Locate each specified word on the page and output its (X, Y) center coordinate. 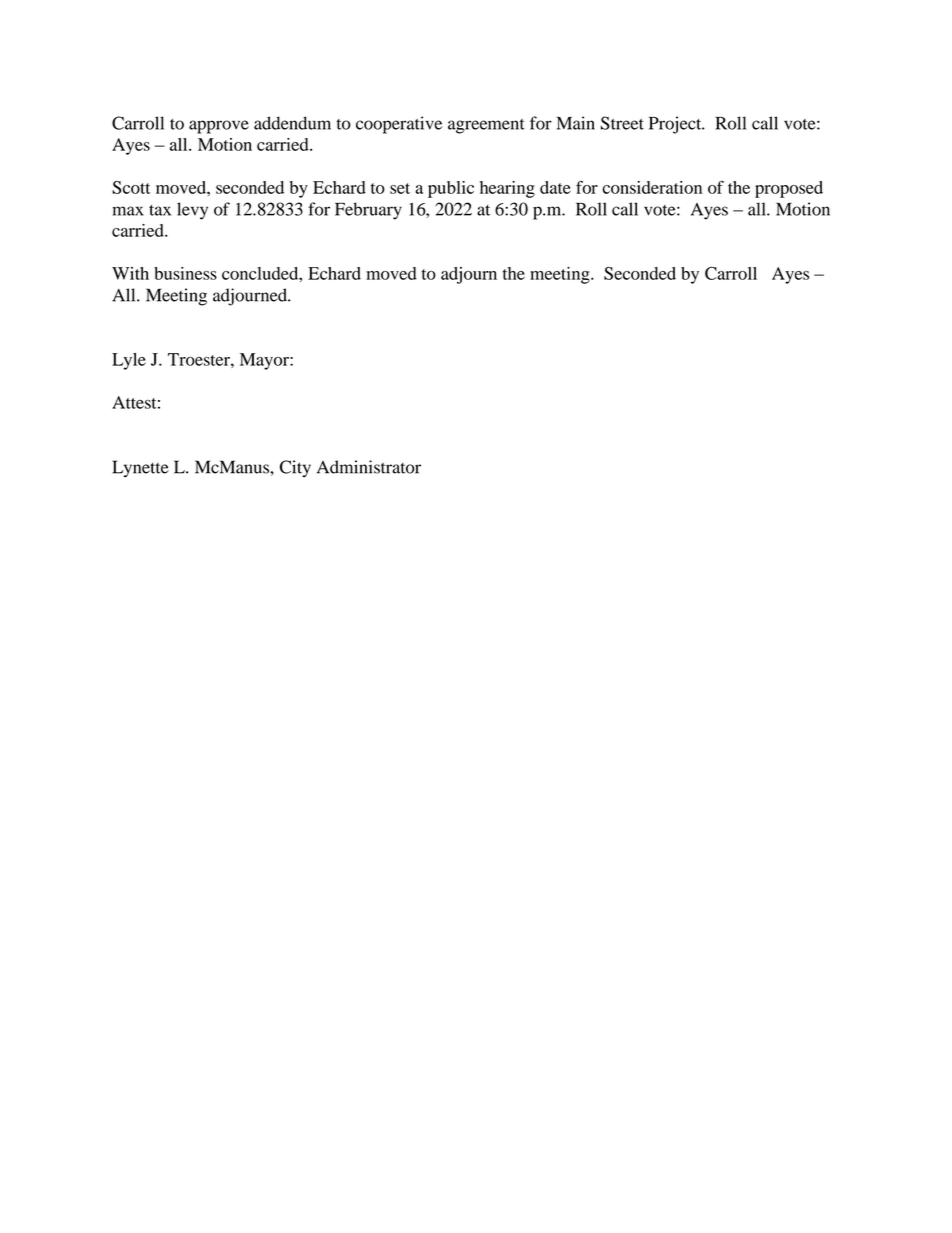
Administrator (369, 467)
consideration (652, 187)
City (295, 469)
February (368, 211)
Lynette (140, 469)
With (130, 273)
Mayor (265, 361)
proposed (789, 189)
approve (219, 127)
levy (192, 211)
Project (676, 125)
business (185, 273)
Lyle (129, 361)
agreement (486, 126)
